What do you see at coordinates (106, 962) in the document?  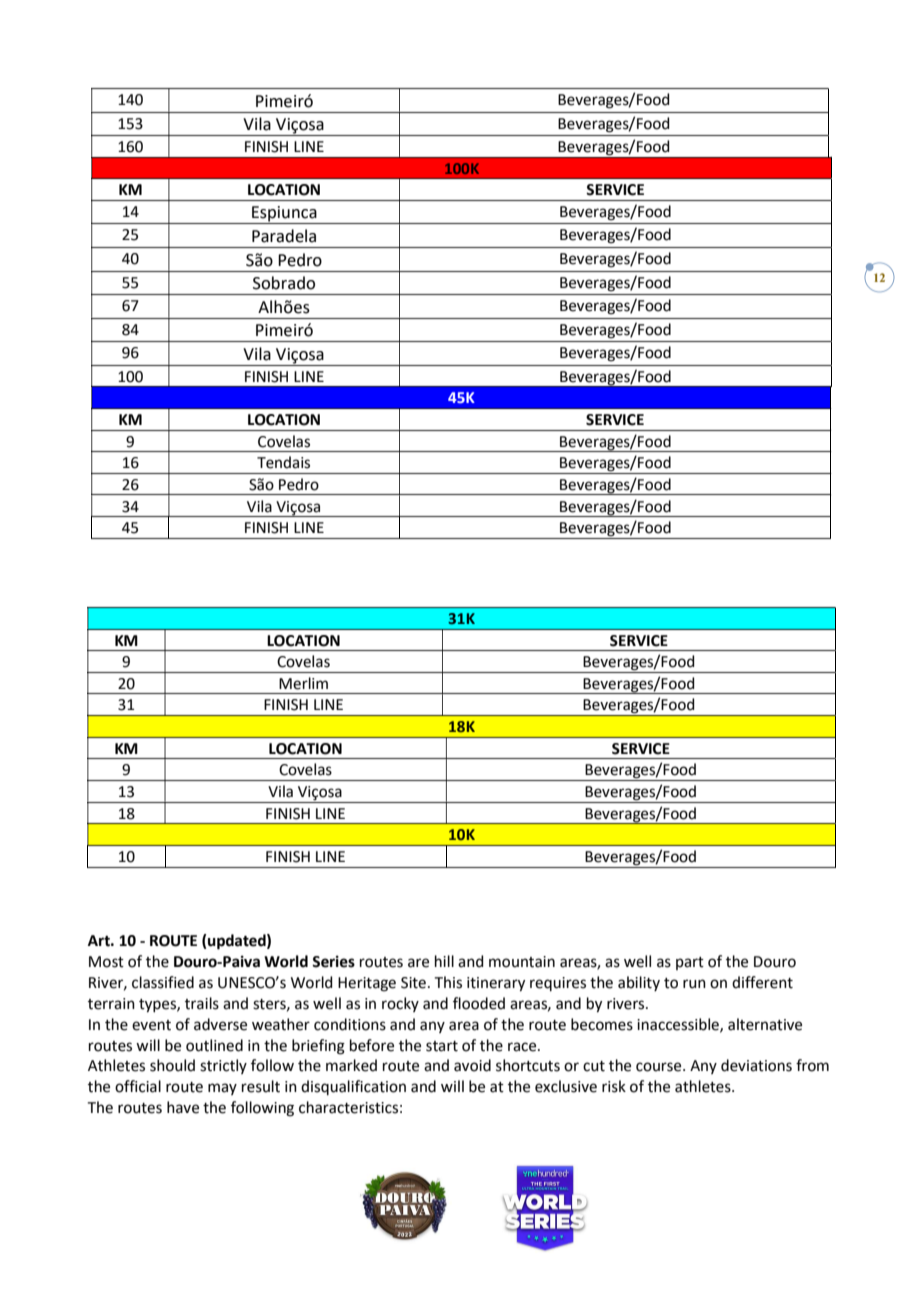 I see `Most` at bounding box center [106, 962].
